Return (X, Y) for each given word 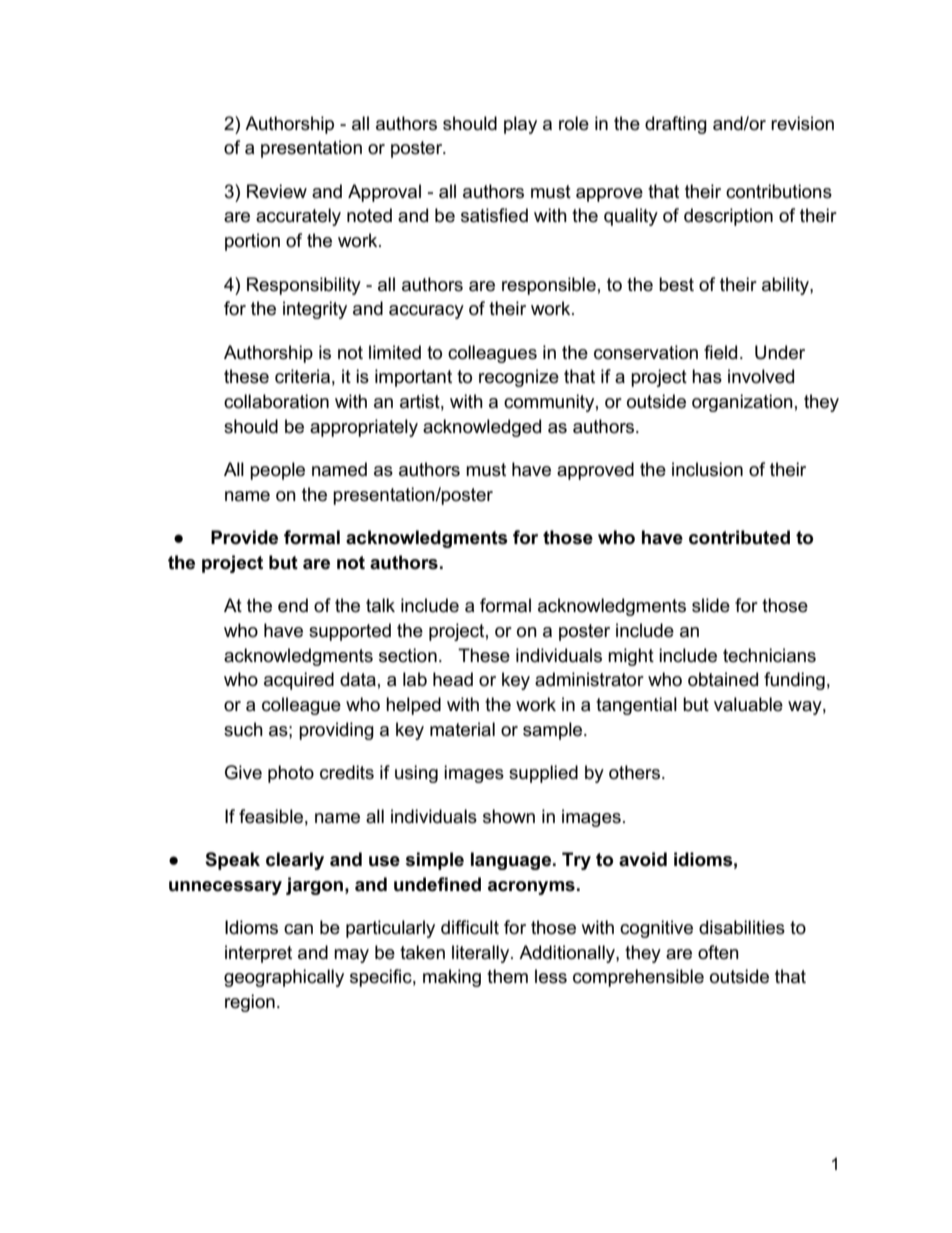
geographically (284, 978)
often (718, 952)
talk (380, 605)
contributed (739, 537)
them (507, 976)
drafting (676, 125)
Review (277, 191)
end (293, 605)
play (520, 125)
